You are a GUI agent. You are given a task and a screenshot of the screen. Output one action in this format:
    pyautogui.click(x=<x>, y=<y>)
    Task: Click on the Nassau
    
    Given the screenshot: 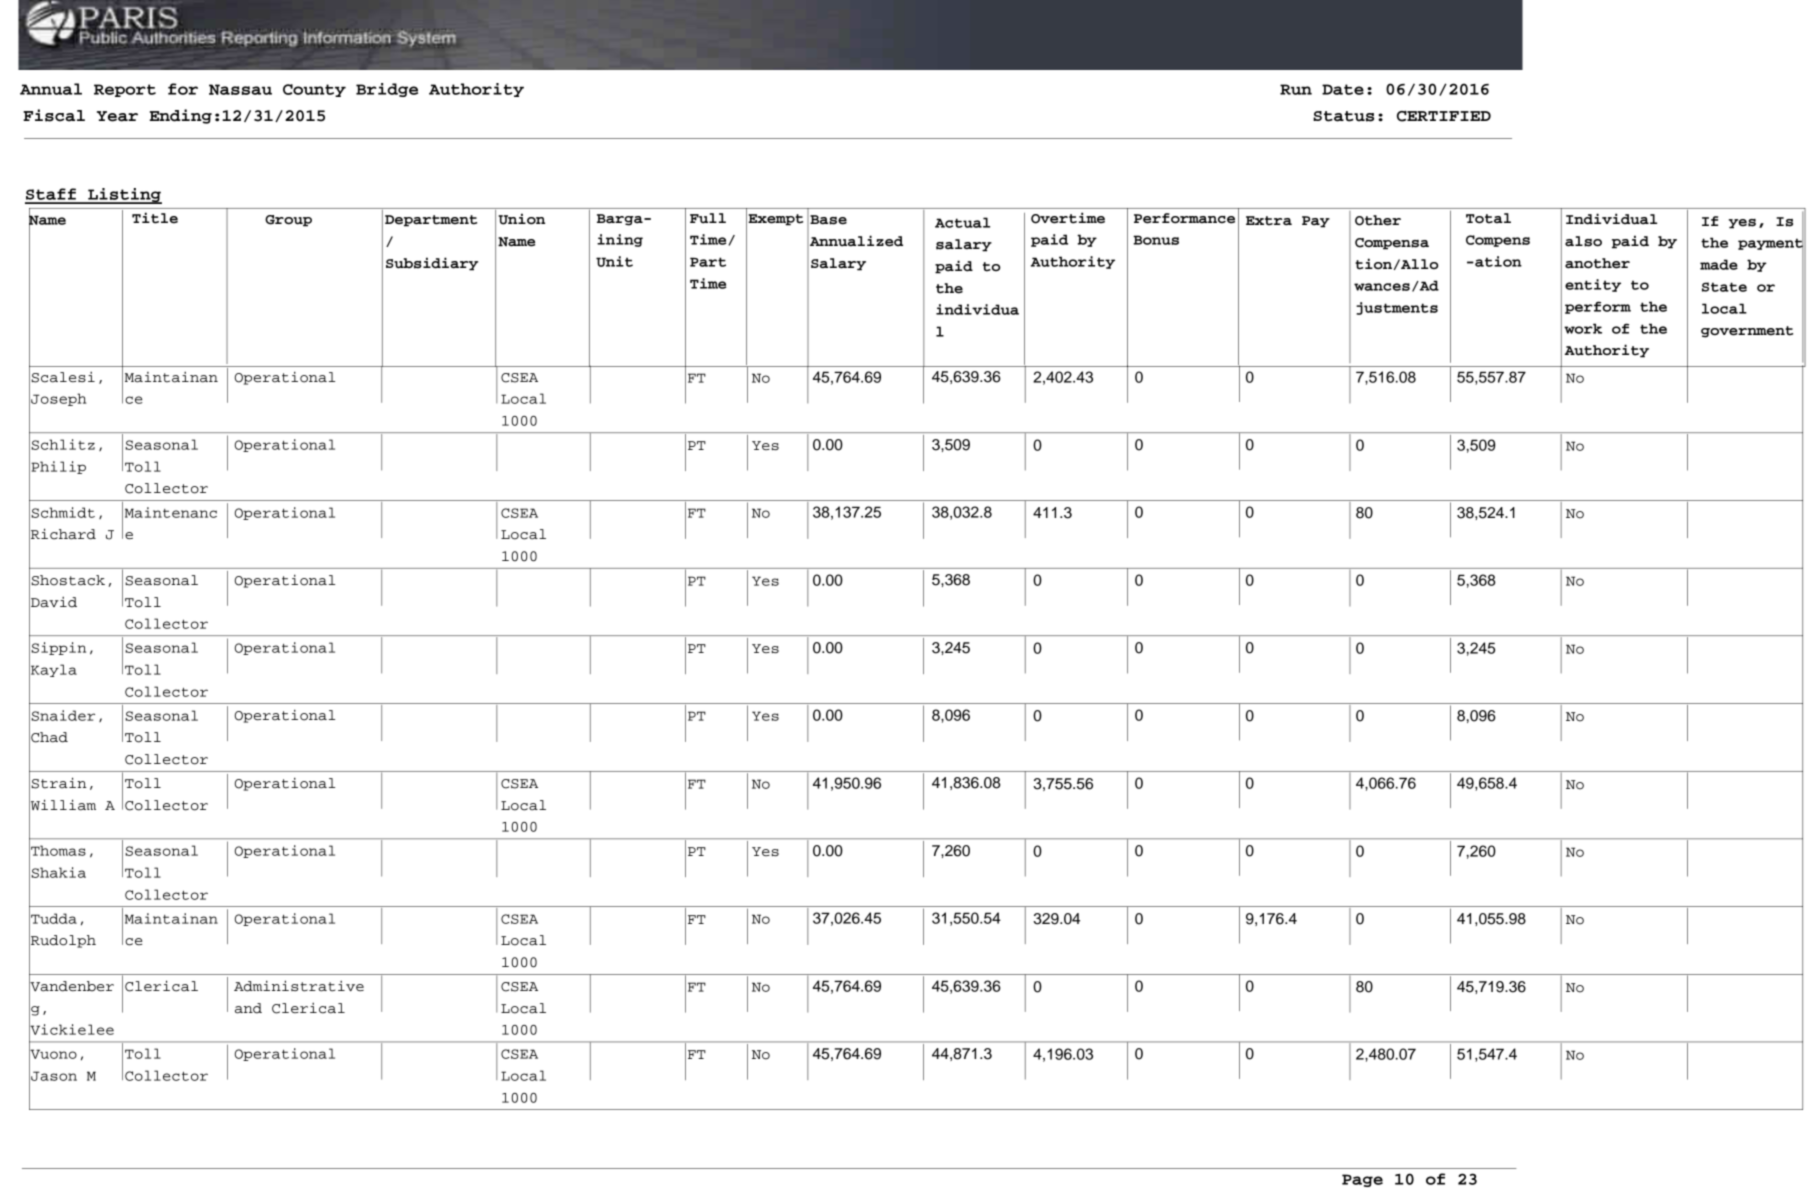 What is the action you would take?
    pyautogui.click(x=240, y=89)
